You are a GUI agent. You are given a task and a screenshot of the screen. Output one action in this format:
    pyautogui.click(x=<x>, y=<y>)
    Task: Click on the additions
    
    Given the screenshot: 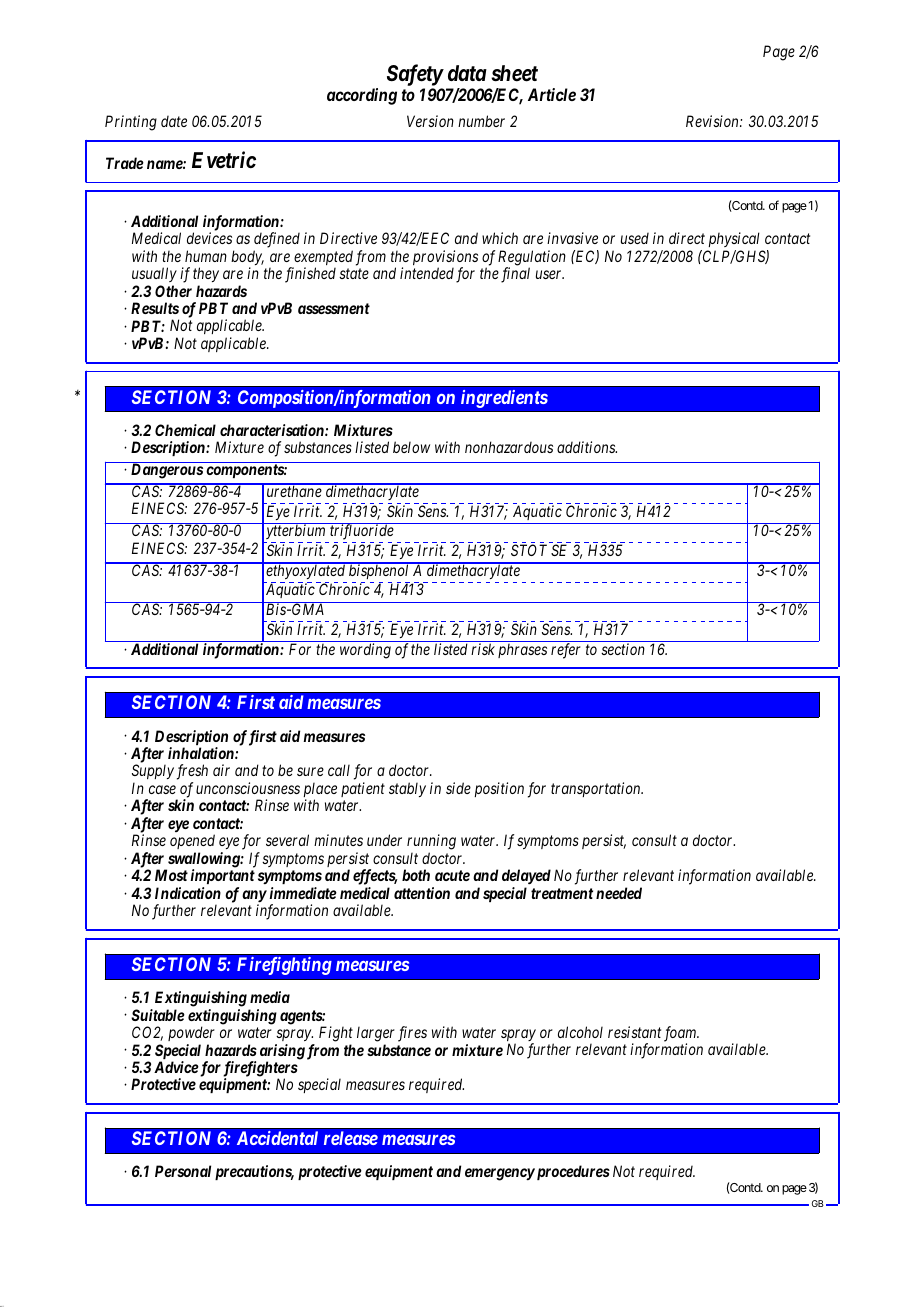 What is the action you would take?
    pyautogui.click(x=587, y=447)
